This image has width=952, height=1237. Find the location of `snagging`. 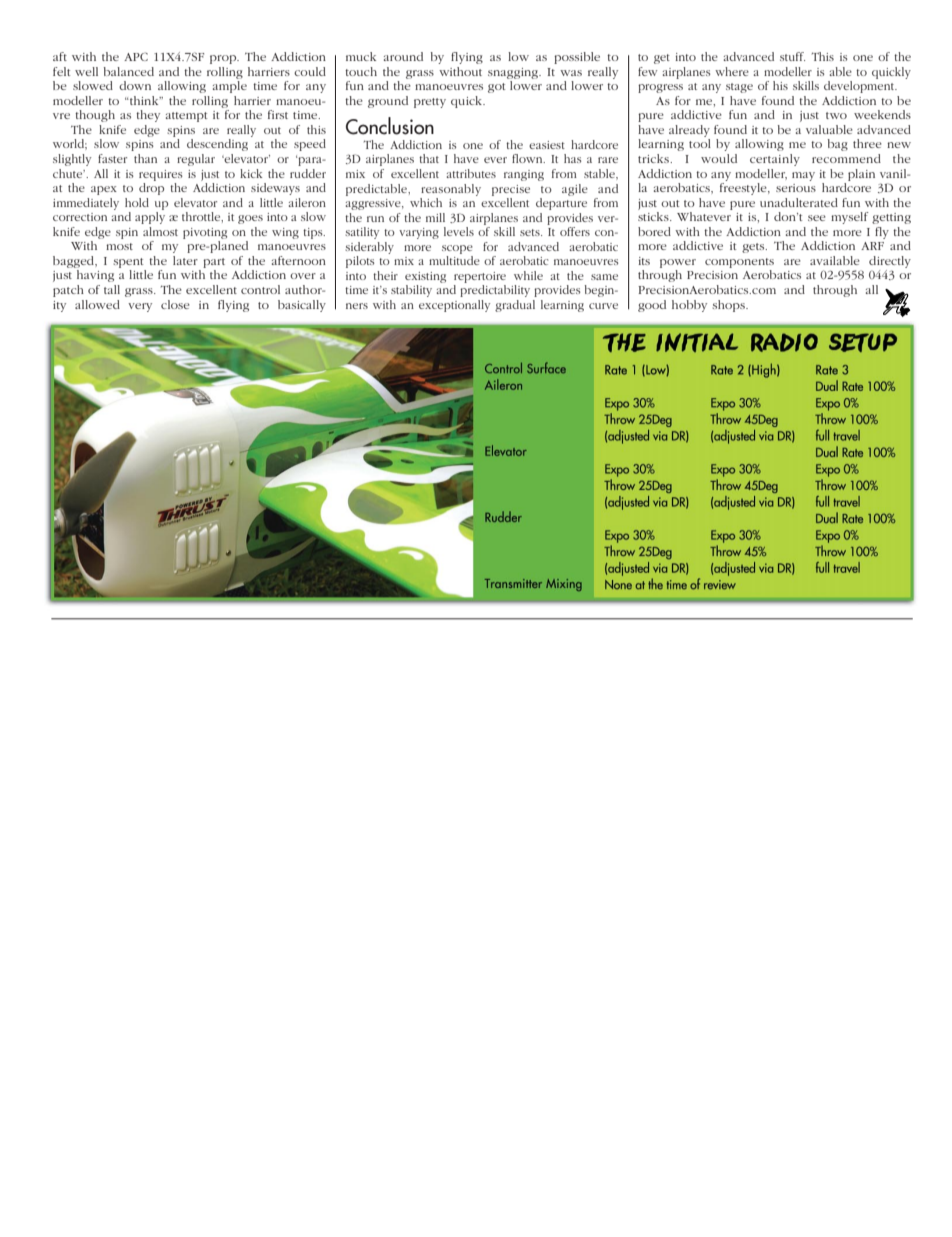

snagging is located at coordinates (514, 73).
